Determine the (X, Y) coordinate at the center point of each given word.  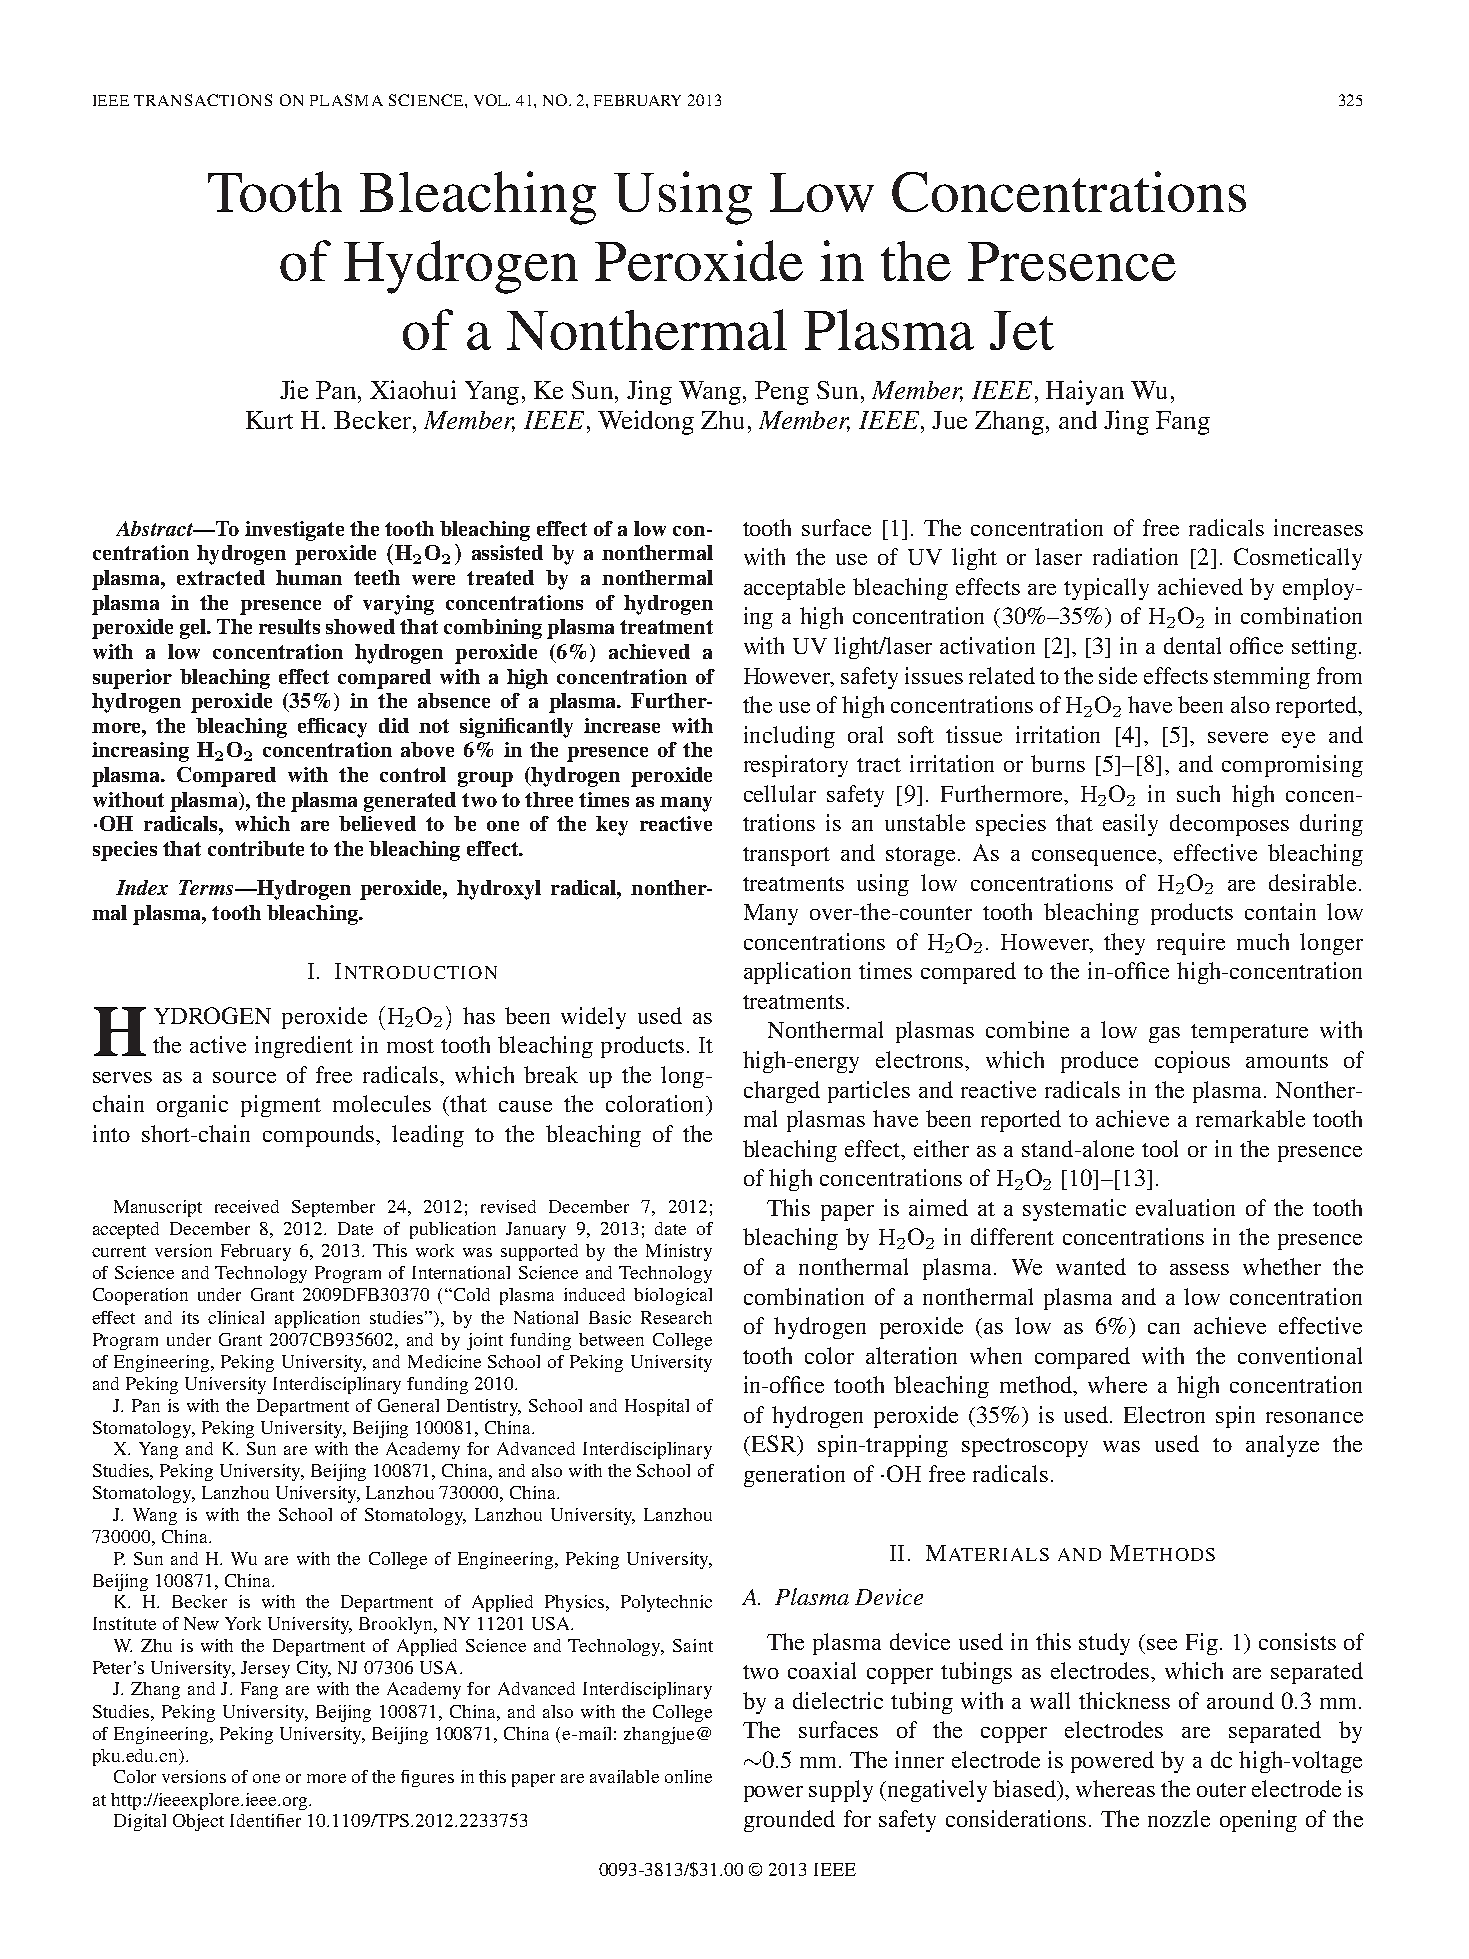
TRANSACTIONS (203, 100)
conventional (1300, 1355)
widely (593, 1018)
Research (676, 1317)
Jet (1022, 330)
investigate (294, 531)
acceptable (794, 589)
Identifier (265, 1820)
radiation (1135, 556)
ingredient (304, 1047)
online (688, 1776)
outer (1221, 1790)
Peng (782, 393)
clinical (236, 1317)
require (1191, 944)
